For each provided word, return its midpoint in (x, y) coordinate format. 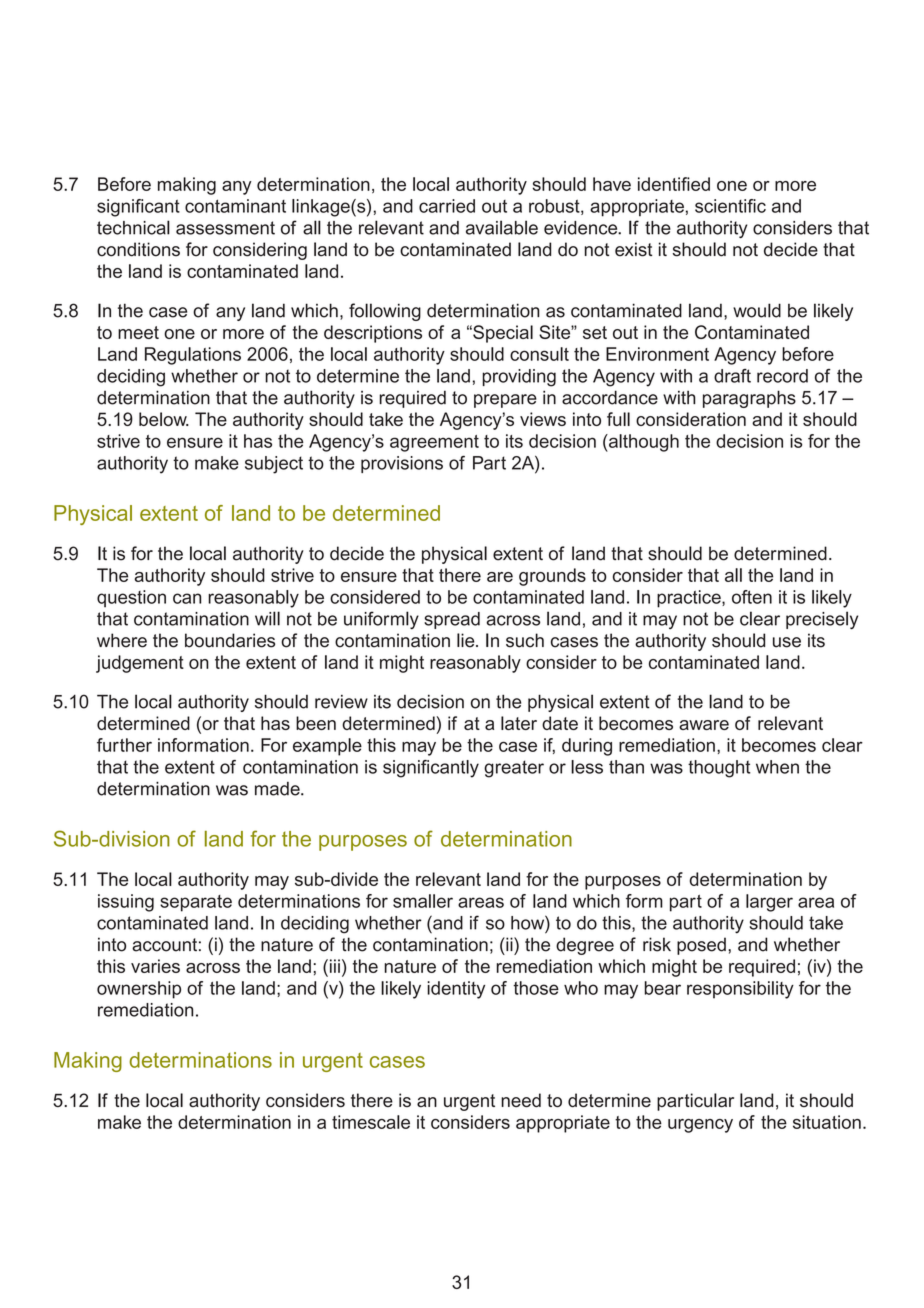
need (521, 1100)
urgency (700, 1126)
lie (467, 640)
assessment (225, 228)
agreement (434, 443)
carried (447, 206)
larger (769, 903)
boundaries (230, 640)
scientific (730, 206)
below (164, 419)
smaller (423, 901)
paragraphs (749, 399)
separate (196, 903)
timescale (371, 1122)
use (787, 642)
